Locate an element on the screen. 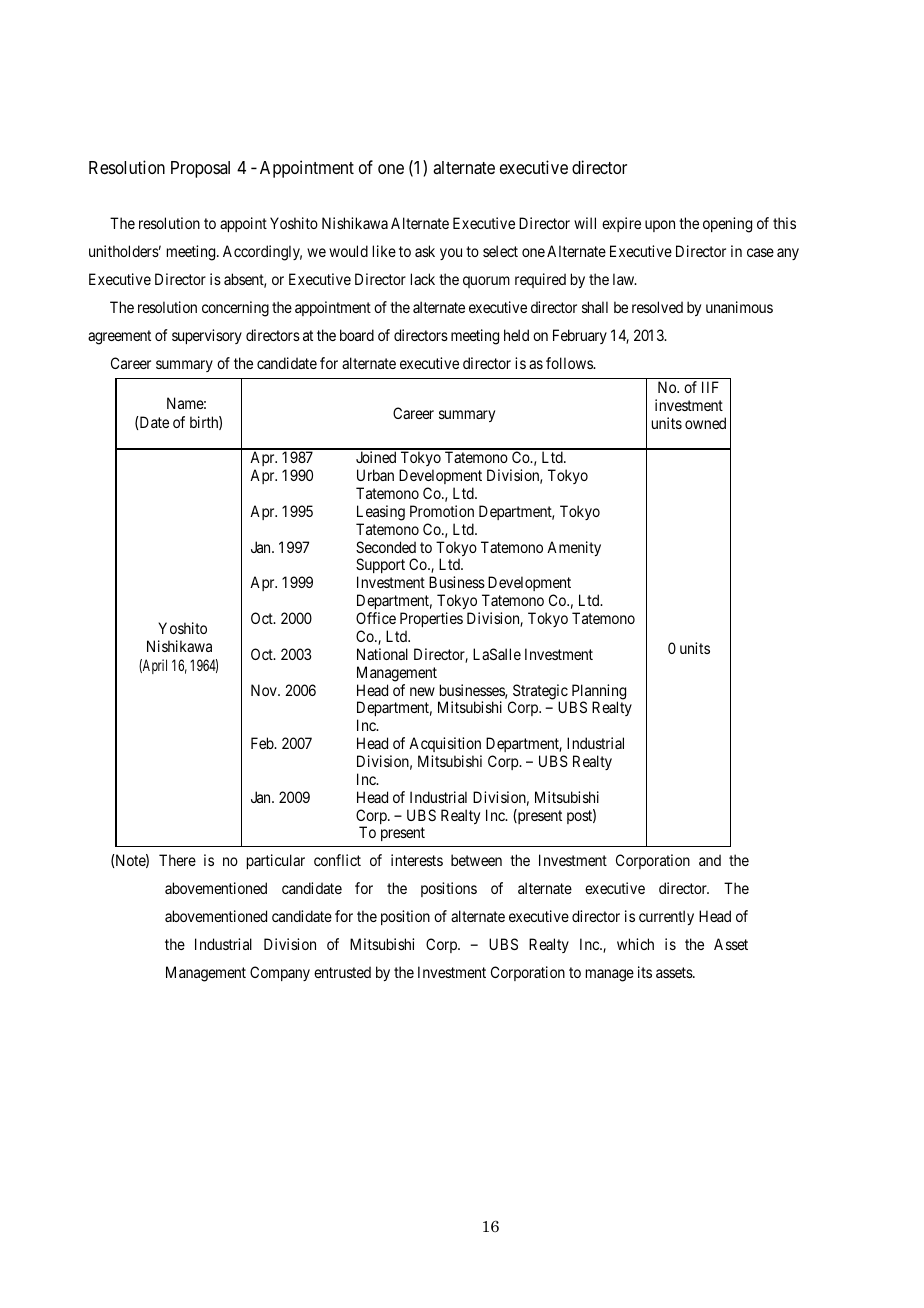 The height and width of the screenshot is (1308, 924). owned is located at coordinates (705, 423).
